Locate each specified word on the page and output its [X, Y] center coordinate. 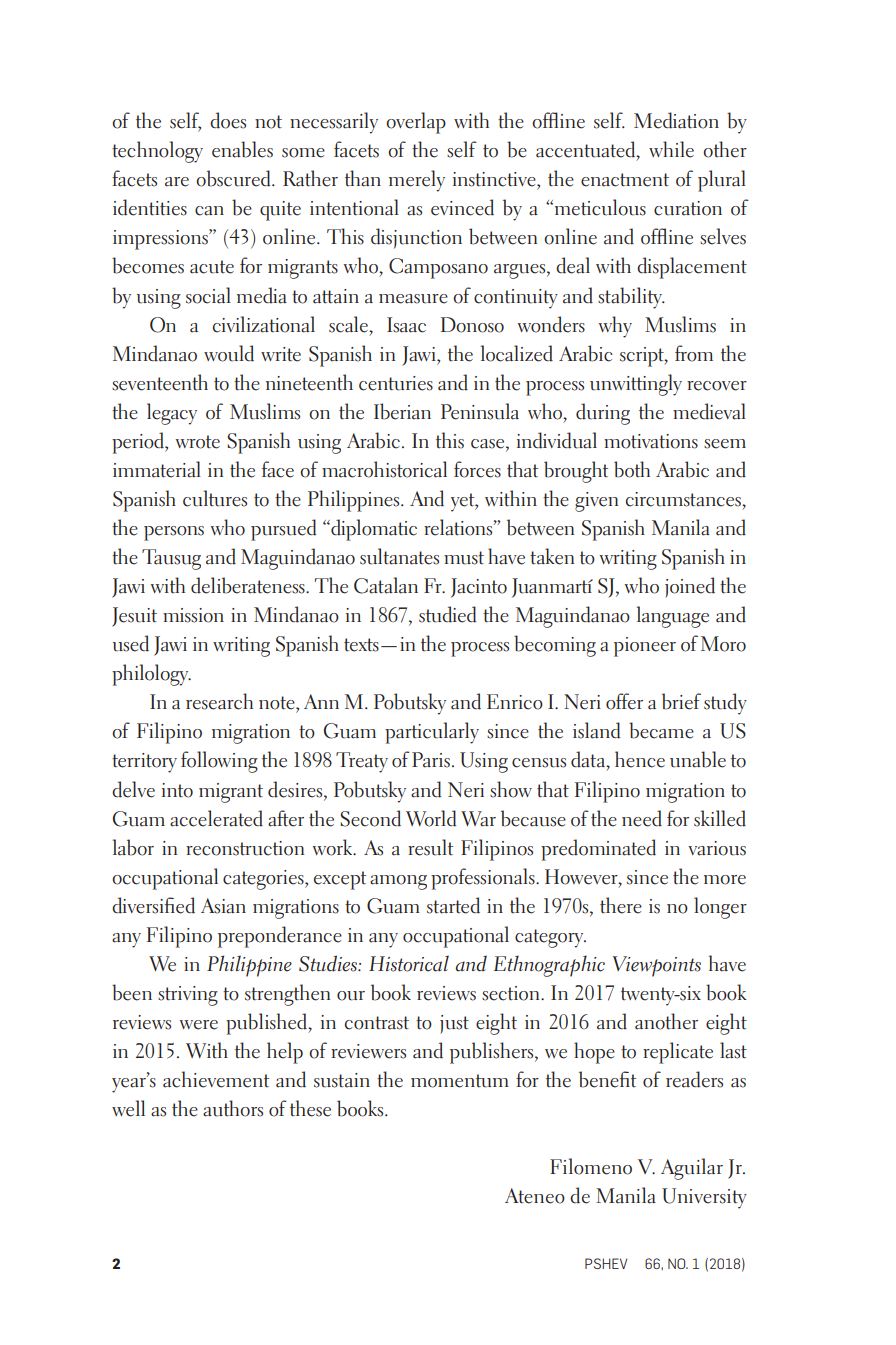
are [177, 182]
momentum [460, 1081]
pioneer [645, 647]
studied [447, 614]
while [671, 149]
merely [417, 181]
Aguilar [692, 1169]
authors [233, 1108]
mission [193, 615]
